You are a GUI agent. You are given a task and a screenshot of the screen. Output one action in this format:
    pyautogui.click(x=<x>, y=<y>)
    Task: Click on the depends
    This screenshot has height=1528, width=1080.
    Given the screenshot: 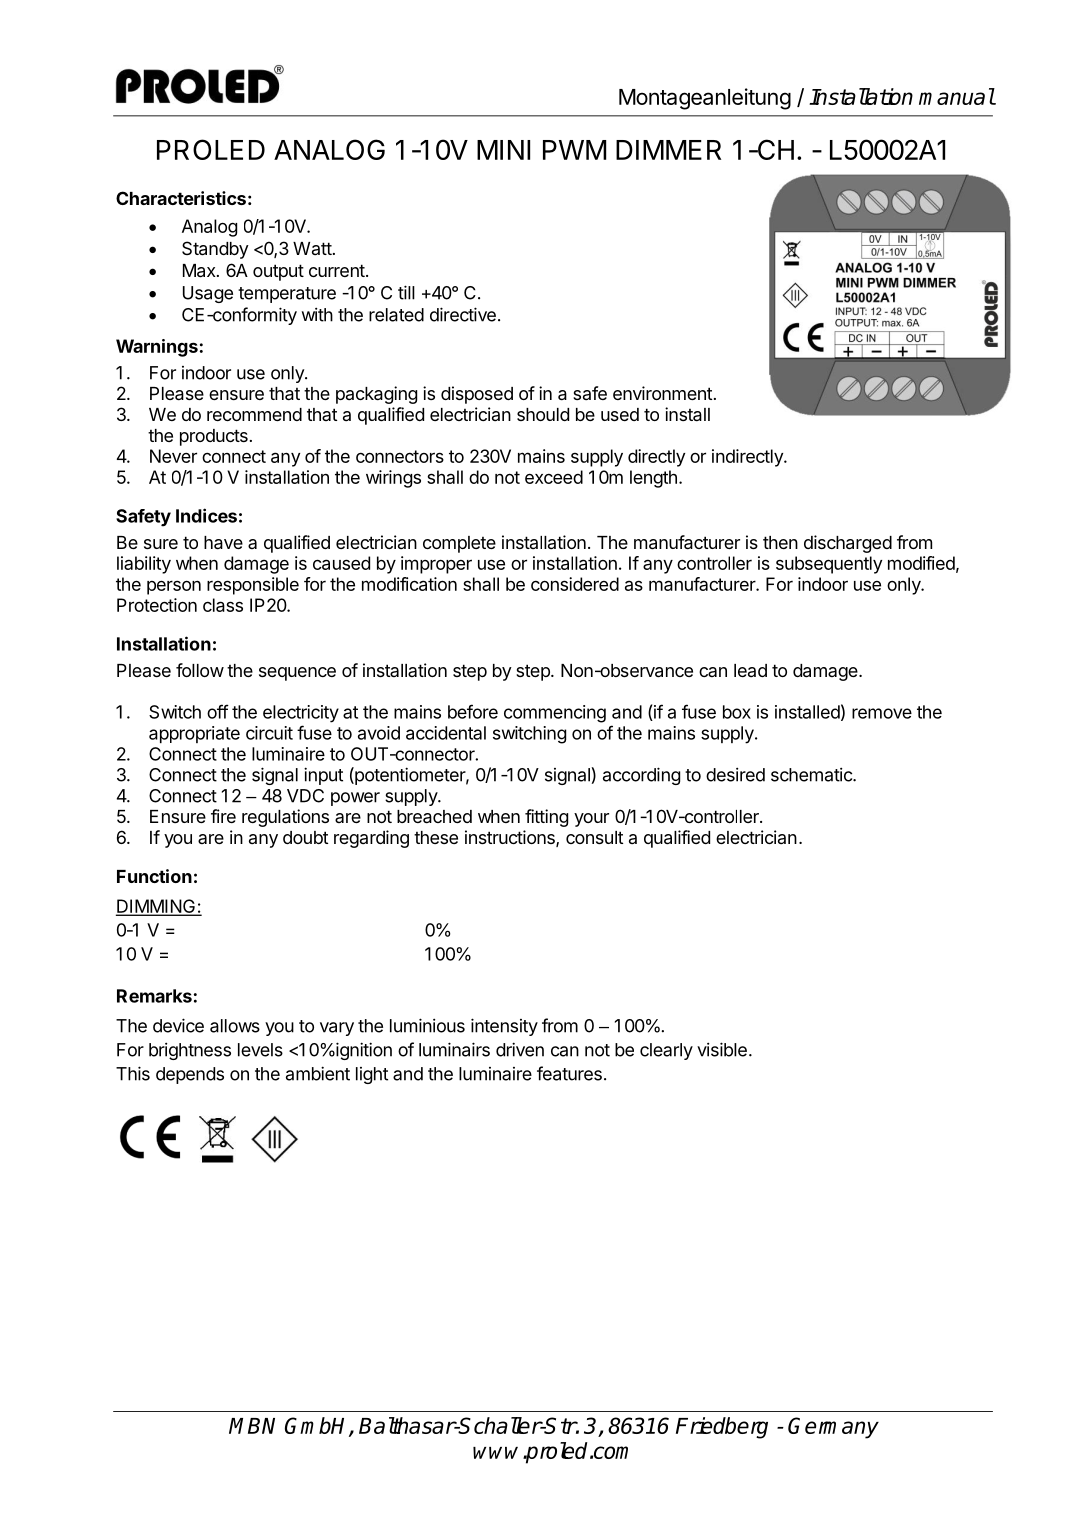 What is the action you would take?
    pyautogui.click(x=190, y=1075)
